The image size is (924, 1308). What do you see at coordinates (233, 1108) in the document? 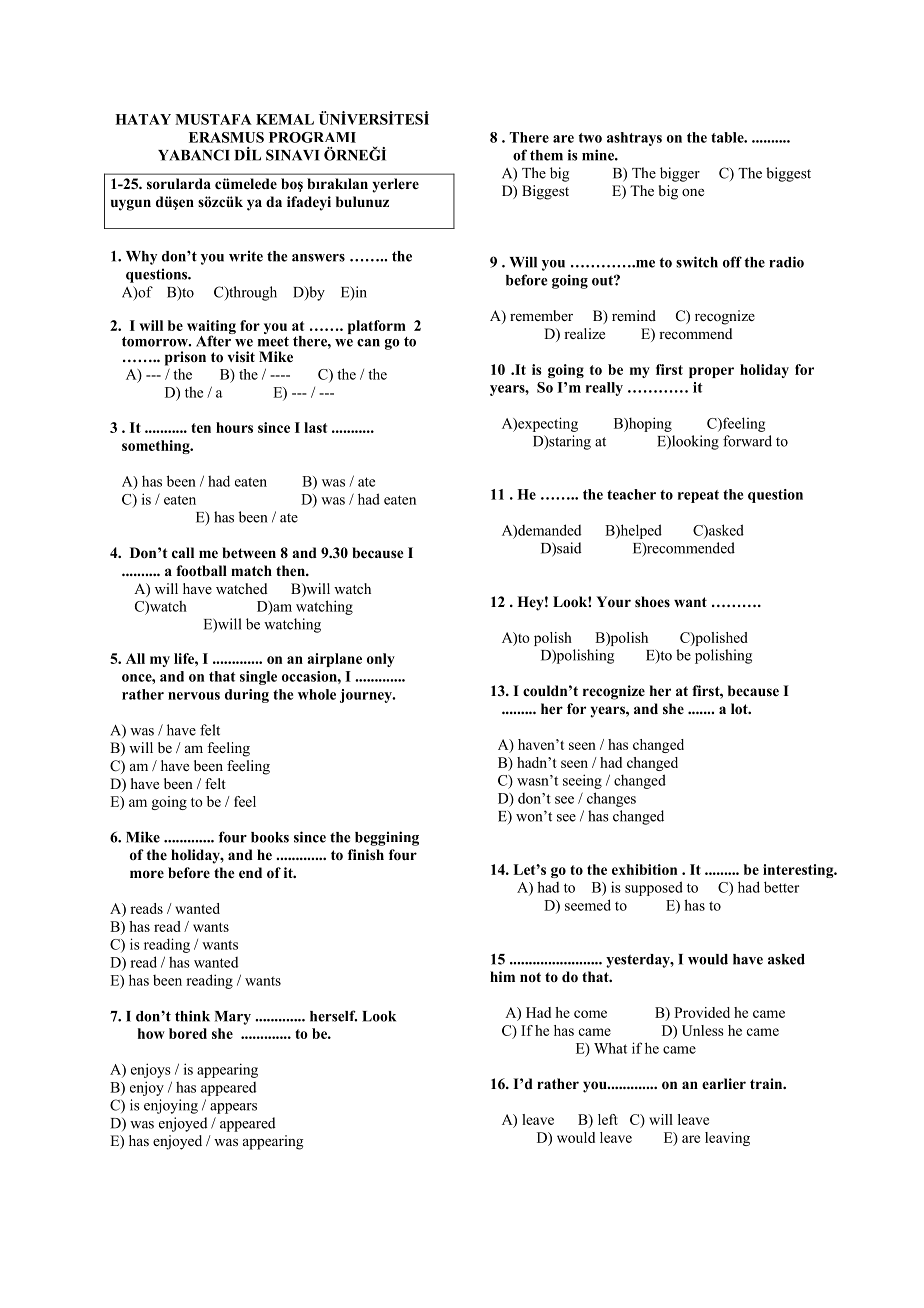
I see `appears` at bounding box center [233, 1108].
